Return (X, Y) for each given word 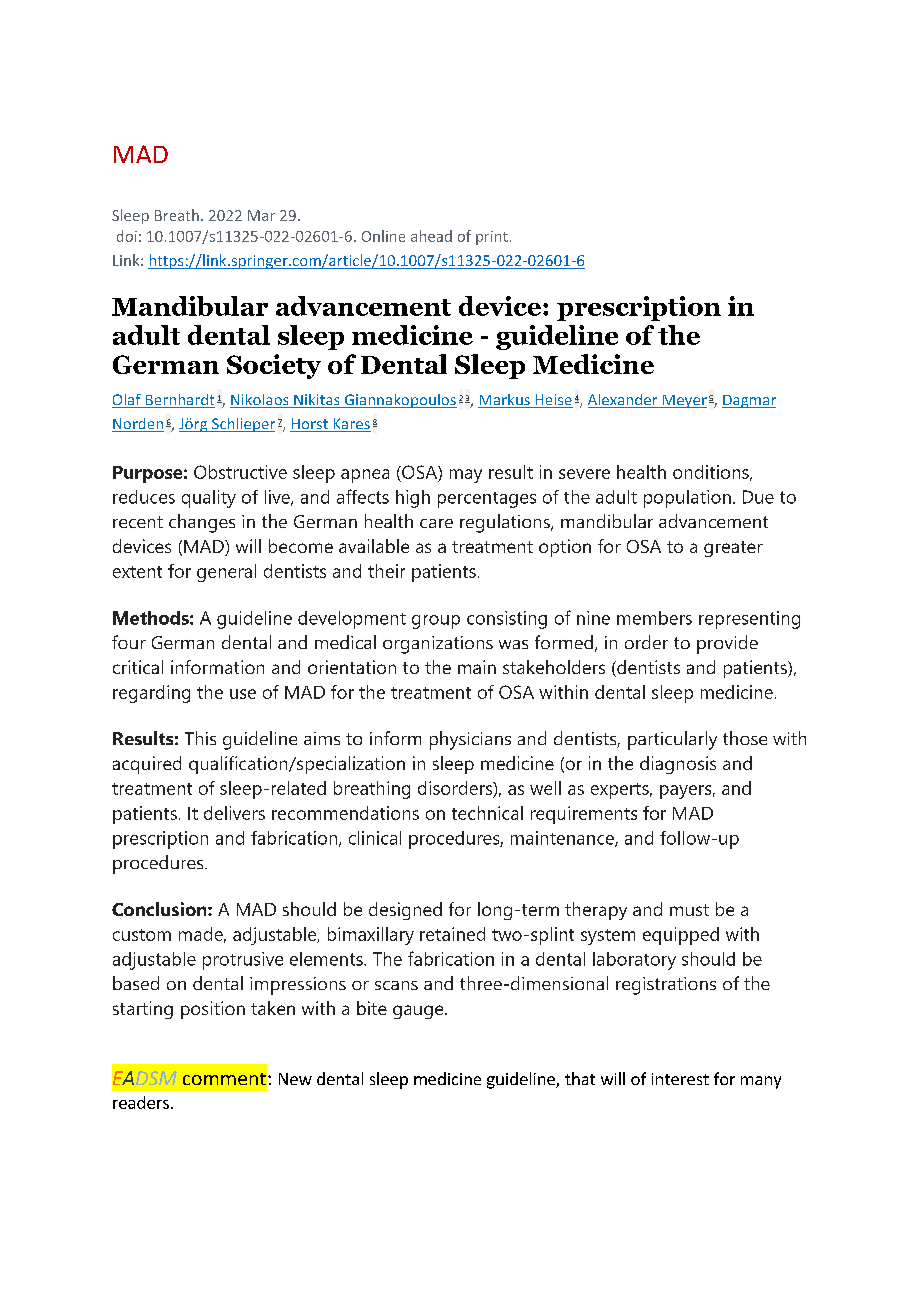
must (689, 910)
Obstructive (240, 472)
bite (372, 1008)
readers (141, 1102)
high (413, 499)
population (687, 499)
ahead (431, 236)
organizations (438, 645)
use (243, 694)
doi (127, 236)
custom (142, 935)
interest (680, 1079)
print (492, 238)
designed (405, 911)
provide (727, 644)
